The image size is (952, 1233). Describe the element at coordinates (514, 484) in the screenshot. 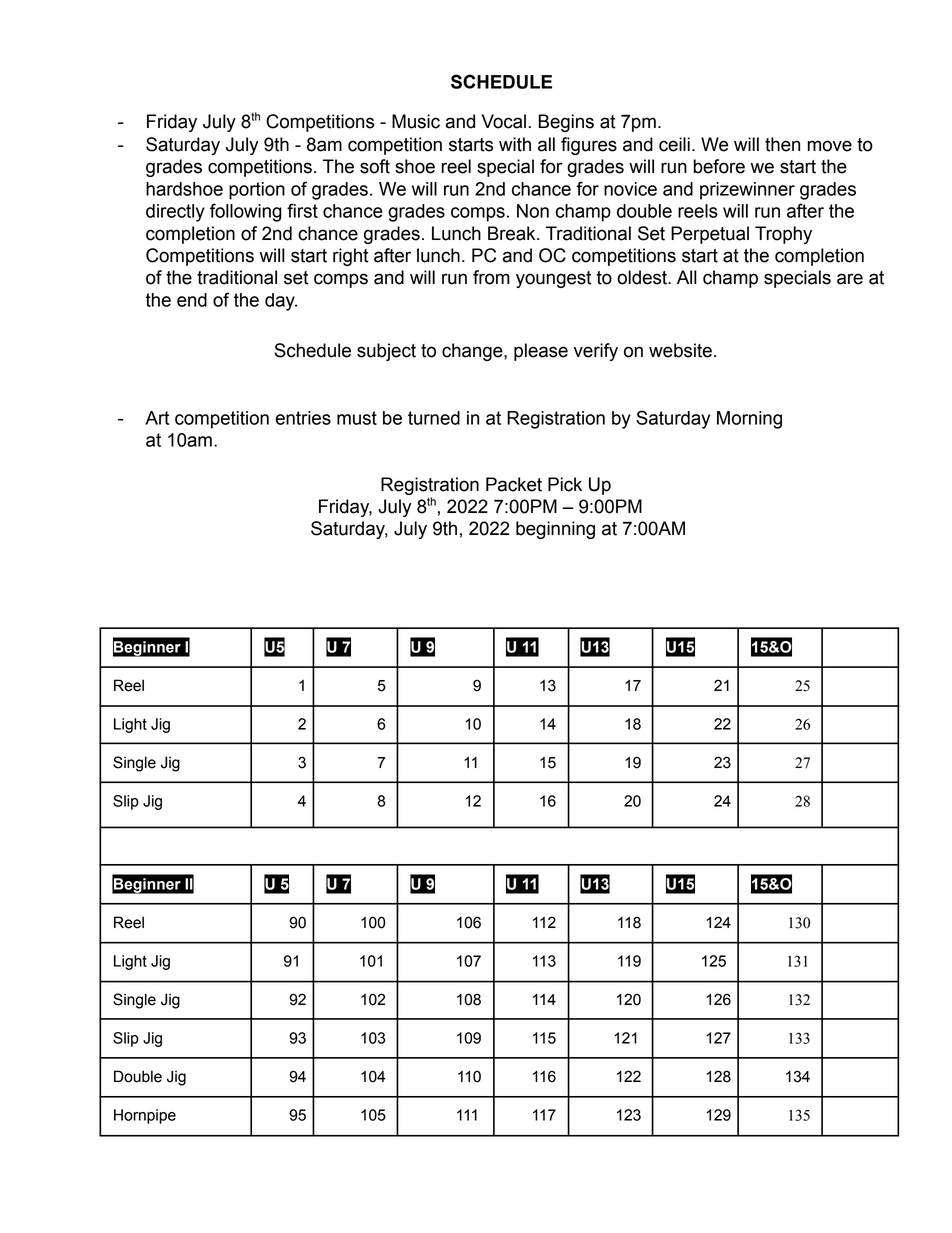

I see `Packet` at that location.
